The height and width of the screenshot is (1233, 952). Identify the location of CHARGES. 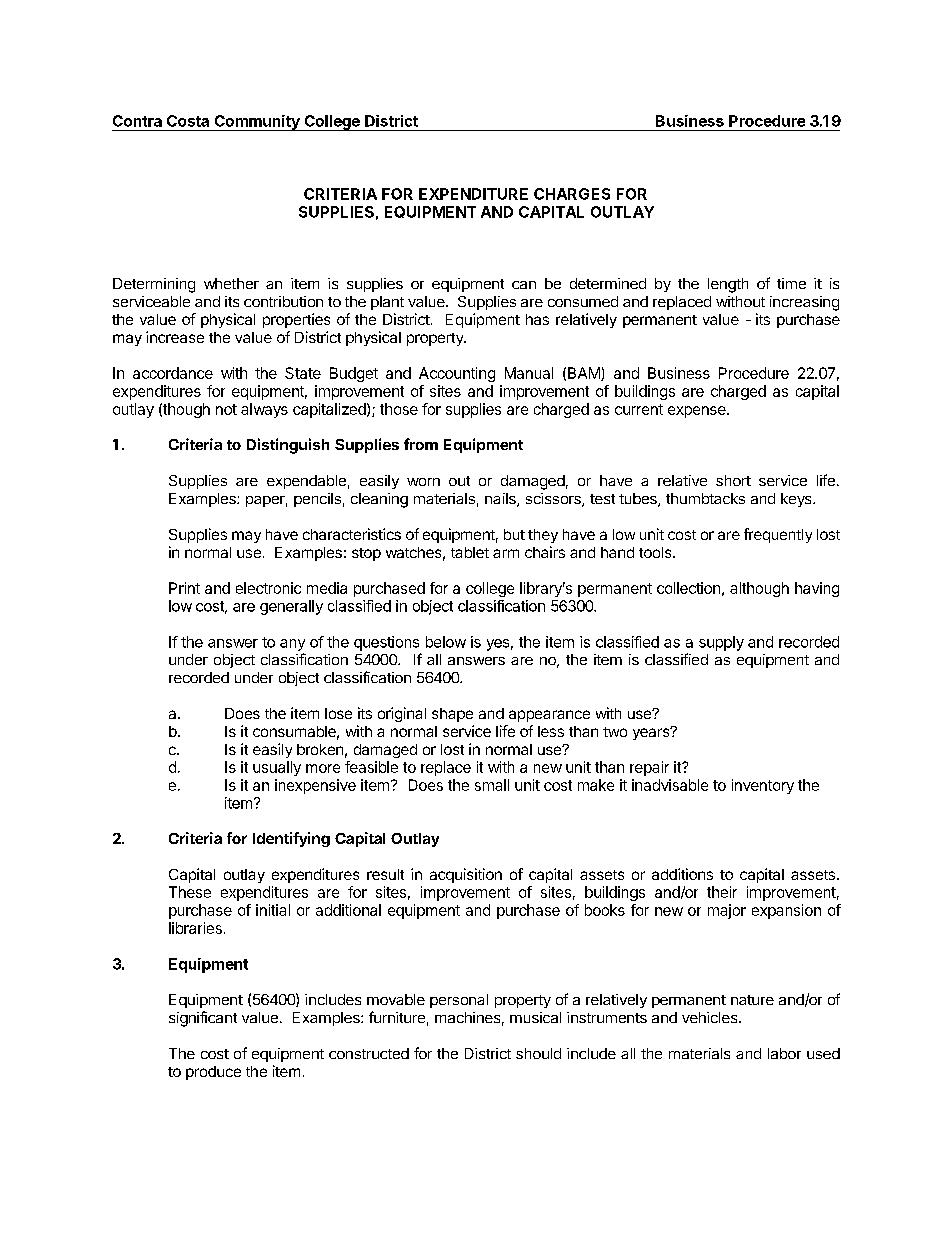
(572, 194).
